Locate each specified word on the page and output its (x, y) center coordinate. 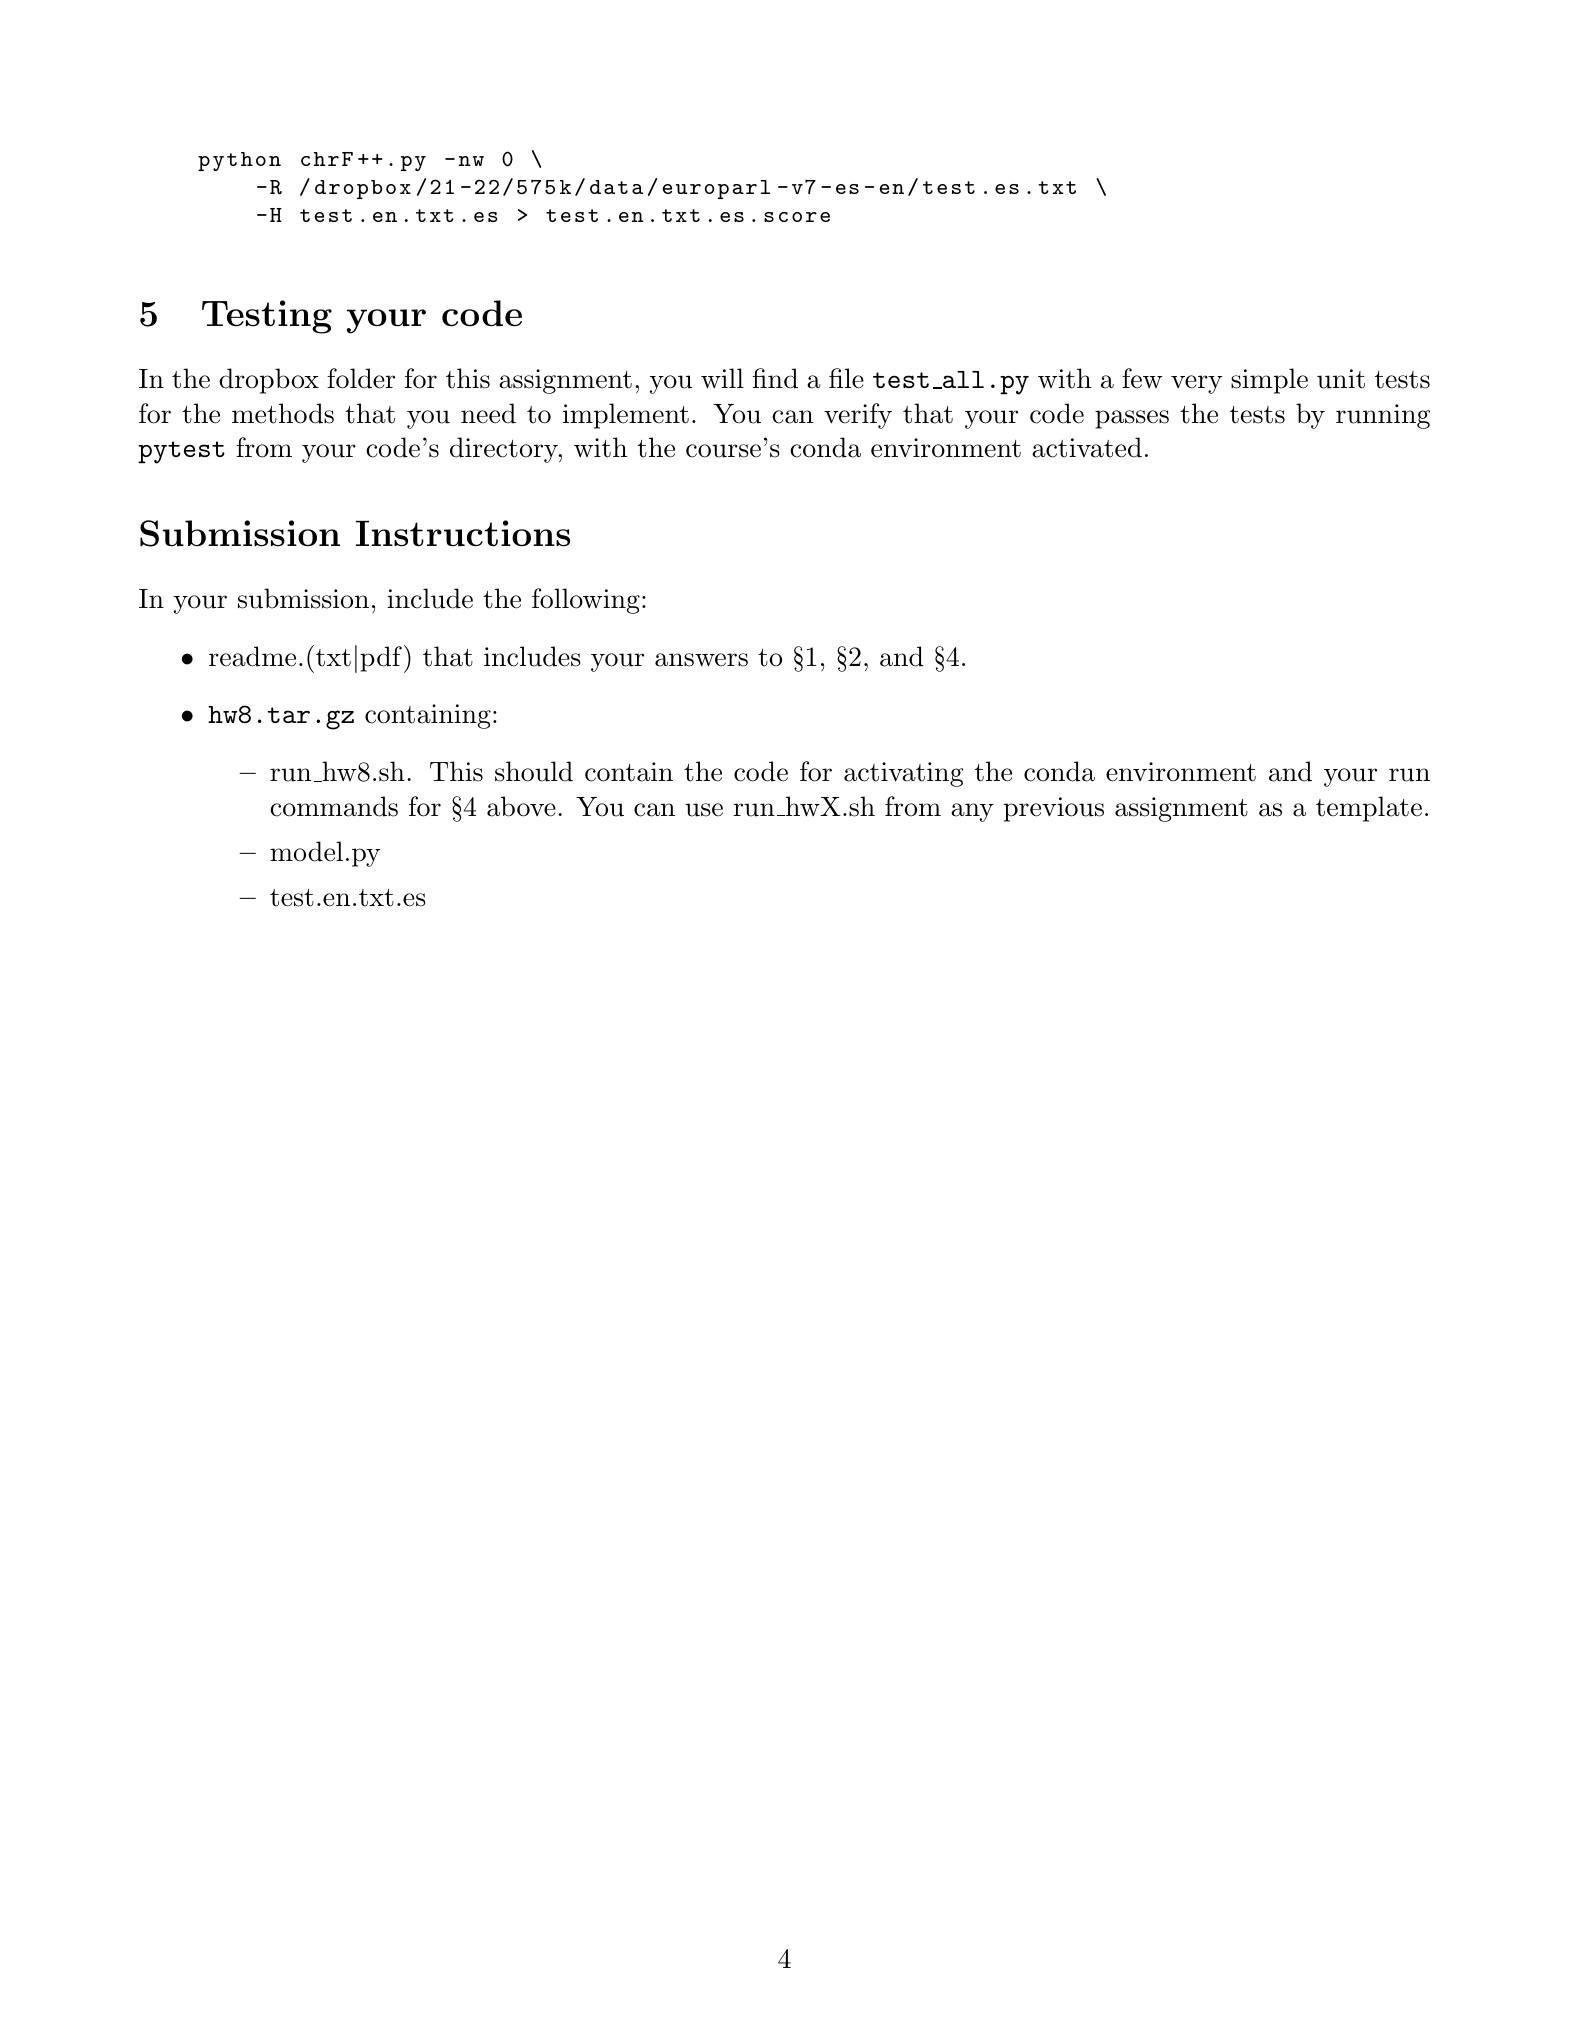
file (846, 378)
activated (1087, 447)
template (1369, 809)
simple (1269, 381)
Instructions (463, 533)
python (239, 161)
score (797, 217)
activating (904, 774)
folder (361, 378)
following (586, 601)
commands (334, 806)
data (616, 187)
